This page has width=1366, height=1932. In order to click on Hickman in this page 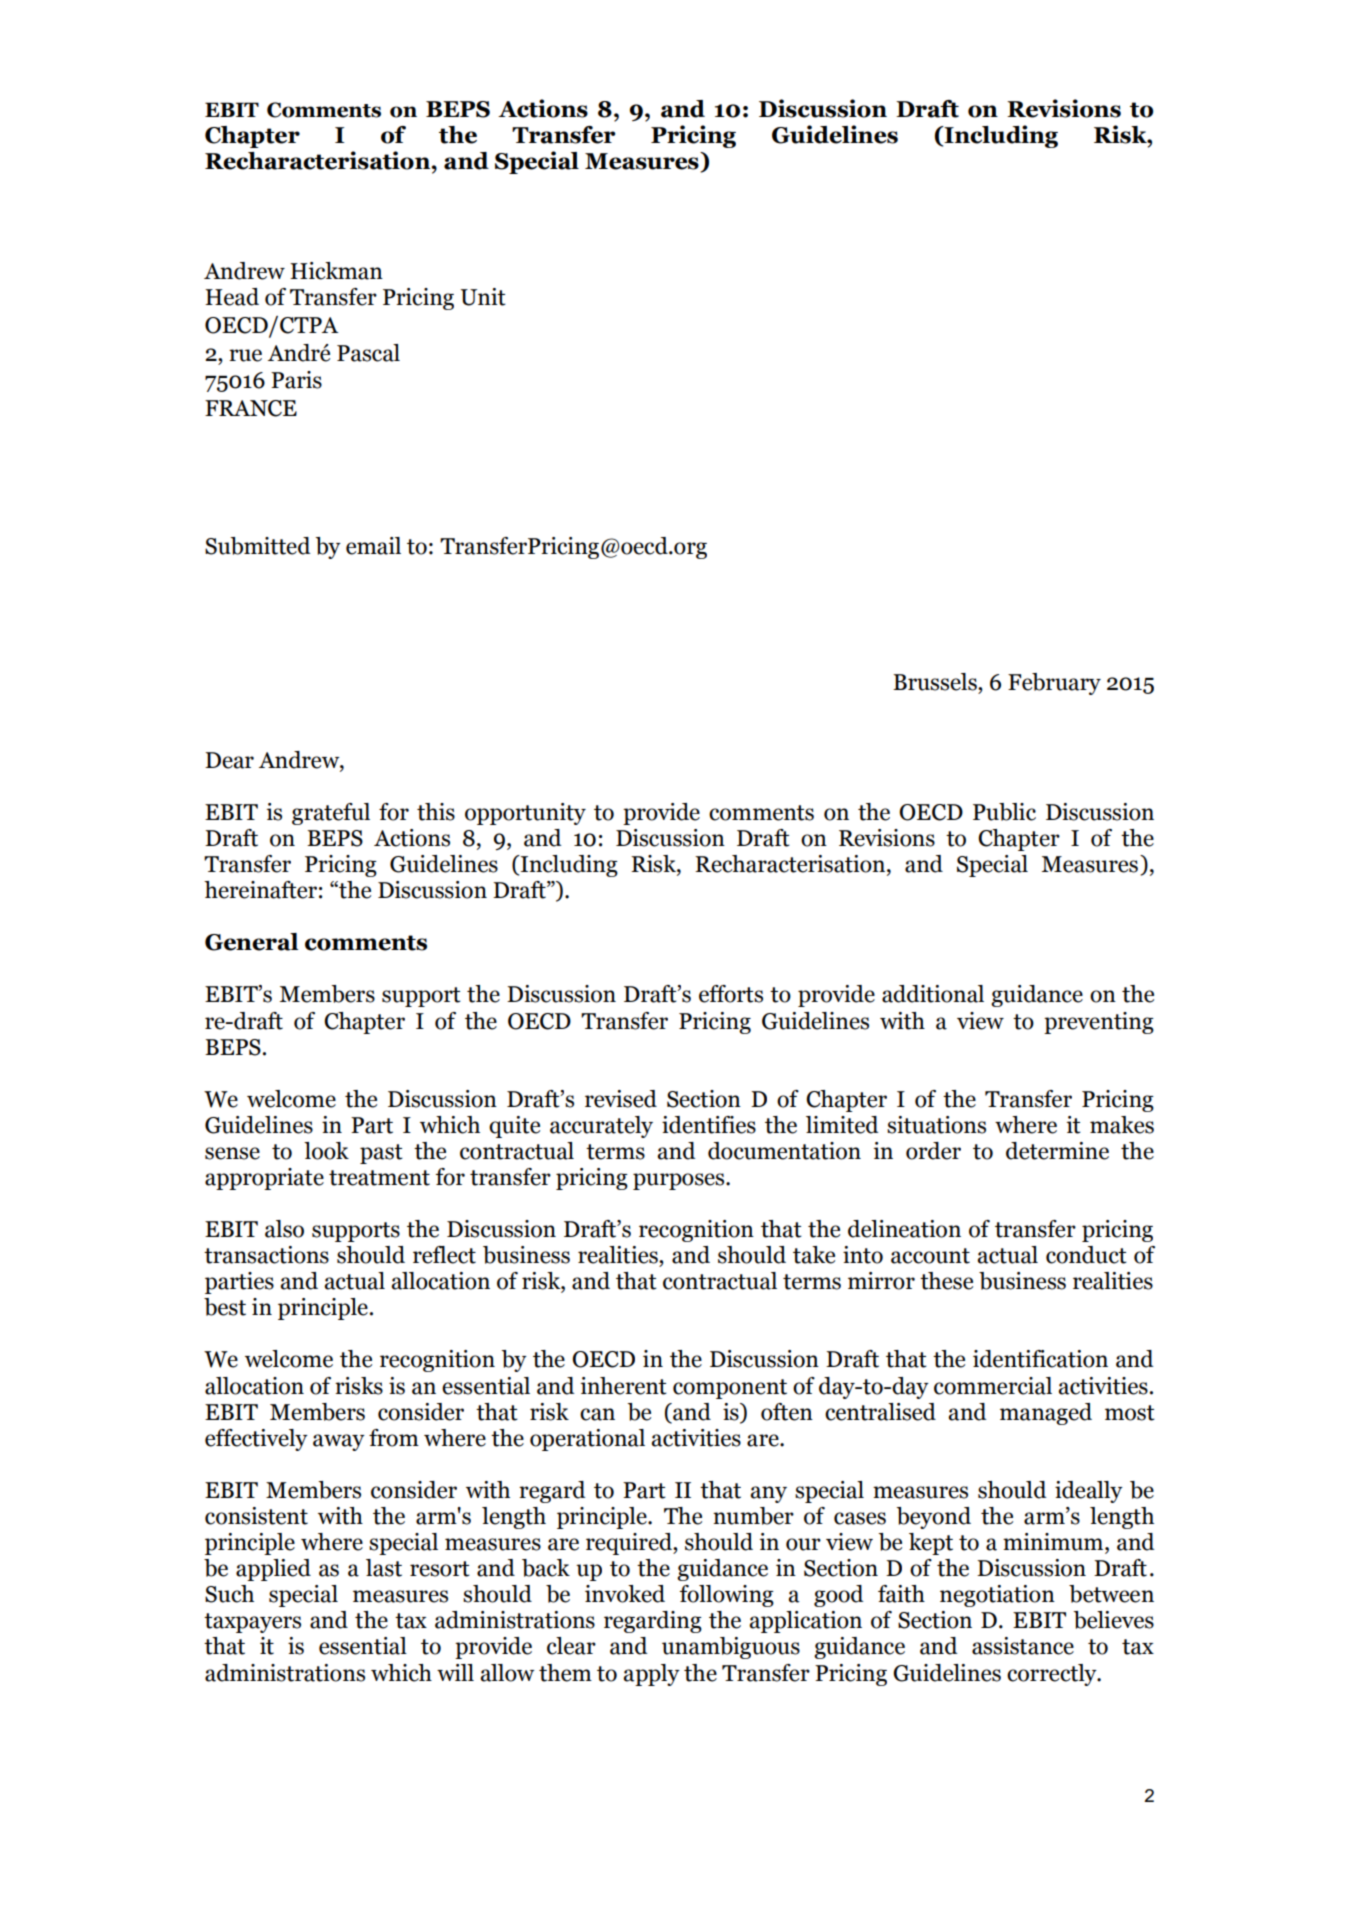, I will do `click(336, 271)`.
